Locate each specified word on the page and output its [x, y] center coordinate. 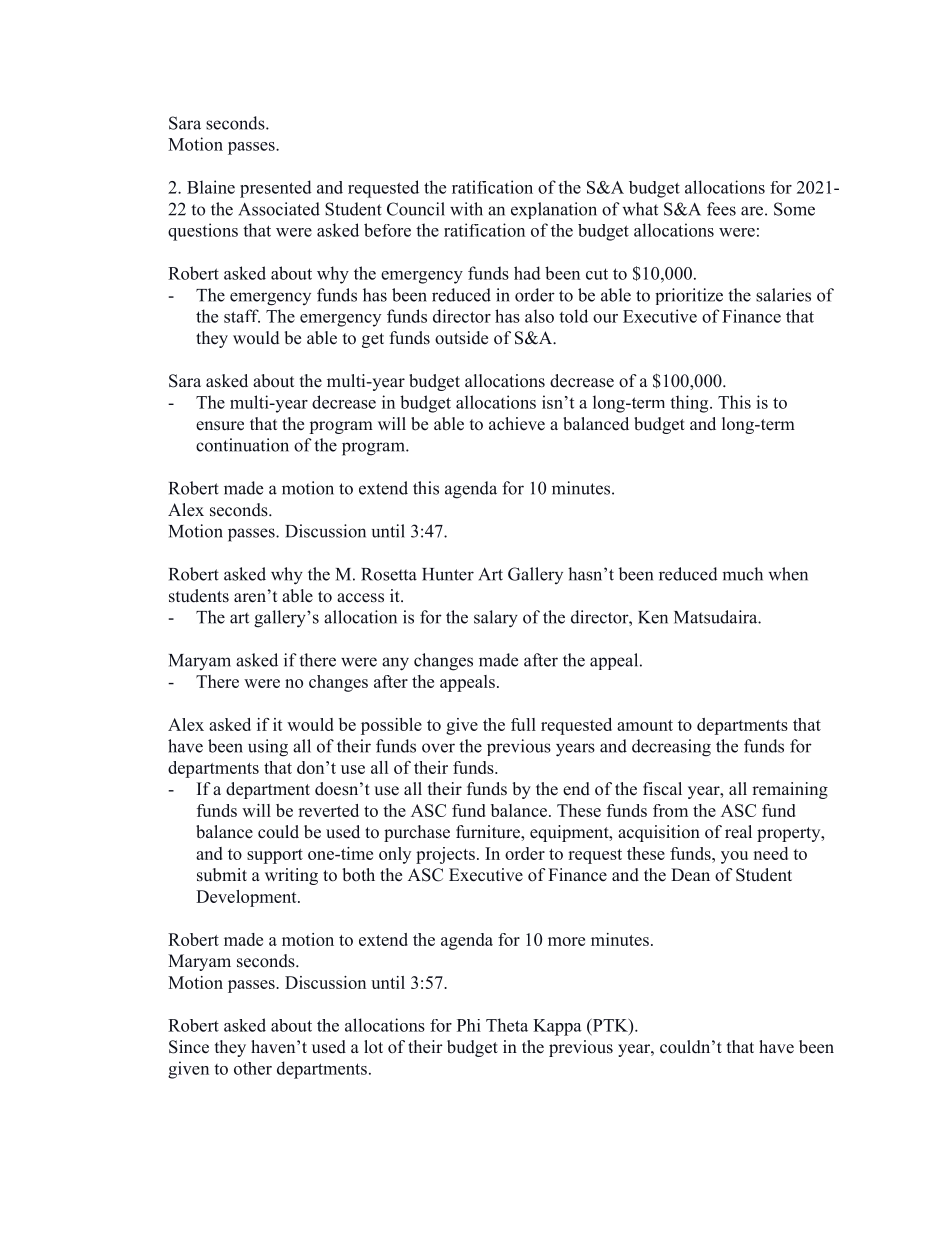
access [360, 598]
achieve [517, 424]
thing [690, 404]
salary [496, 619]
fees [721, 209]
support [275, 856]
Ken [653, 617]
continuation [242, 445]
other [253, 1068]
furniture [489, 832]
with [466, 209]
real [738, 832]
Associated [279, 209]
